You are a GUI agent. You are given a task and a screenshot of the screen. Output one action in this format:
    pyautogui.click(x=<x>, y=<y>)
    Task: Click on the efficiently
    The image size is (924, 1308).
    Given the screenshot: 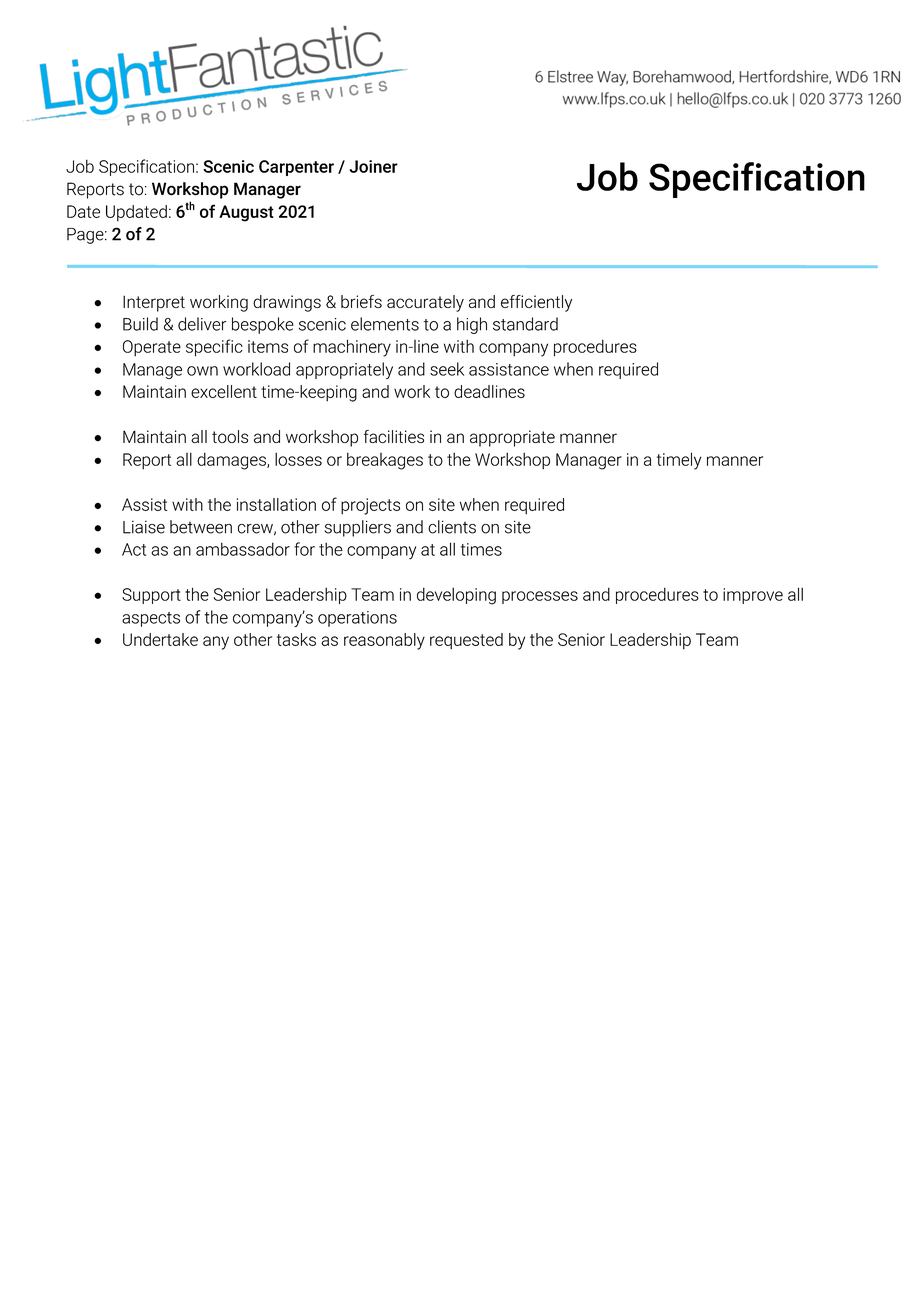 What is the action you would take?
    pyautogui.click(x=536, y=303)
